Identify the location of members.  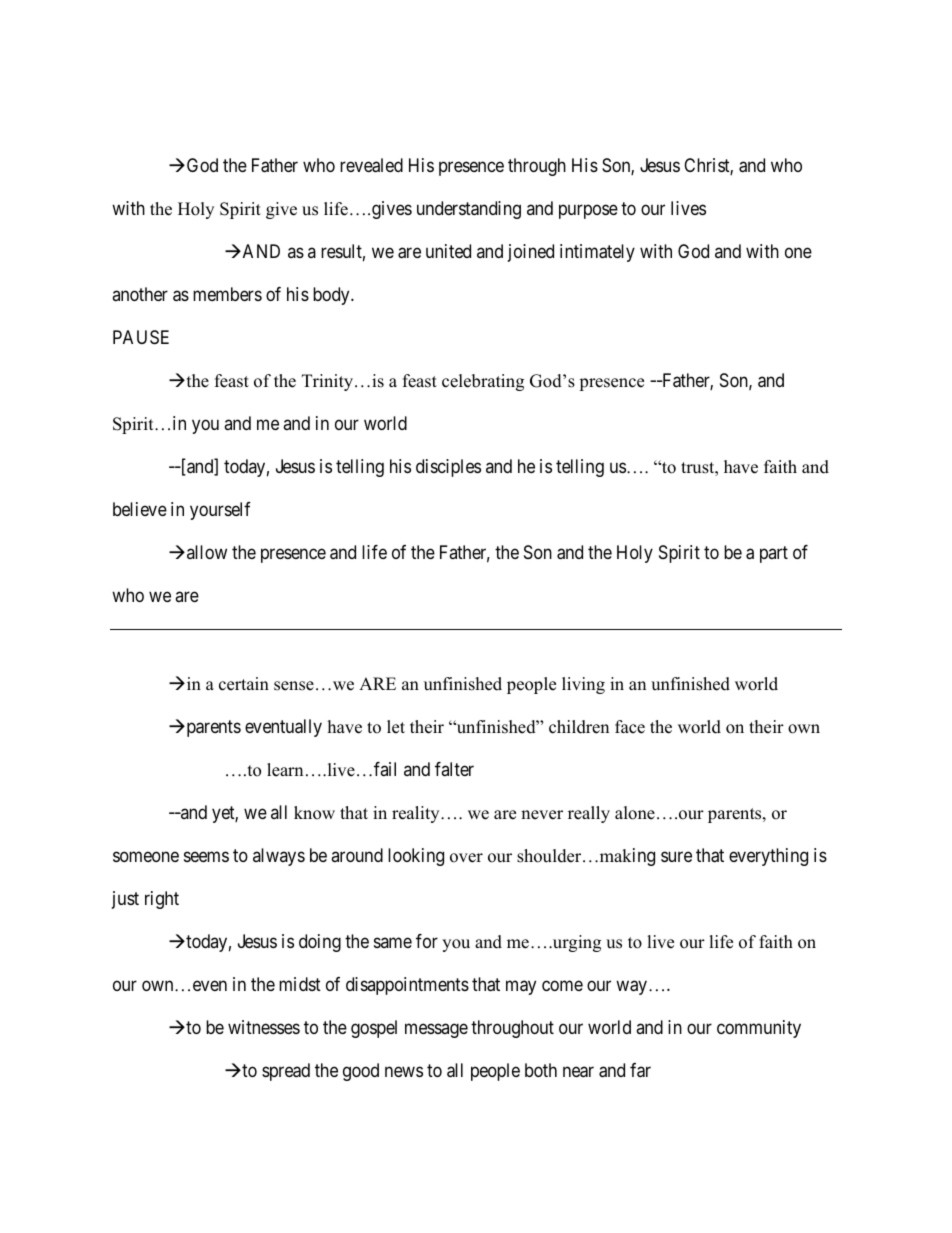
(227, 294).
